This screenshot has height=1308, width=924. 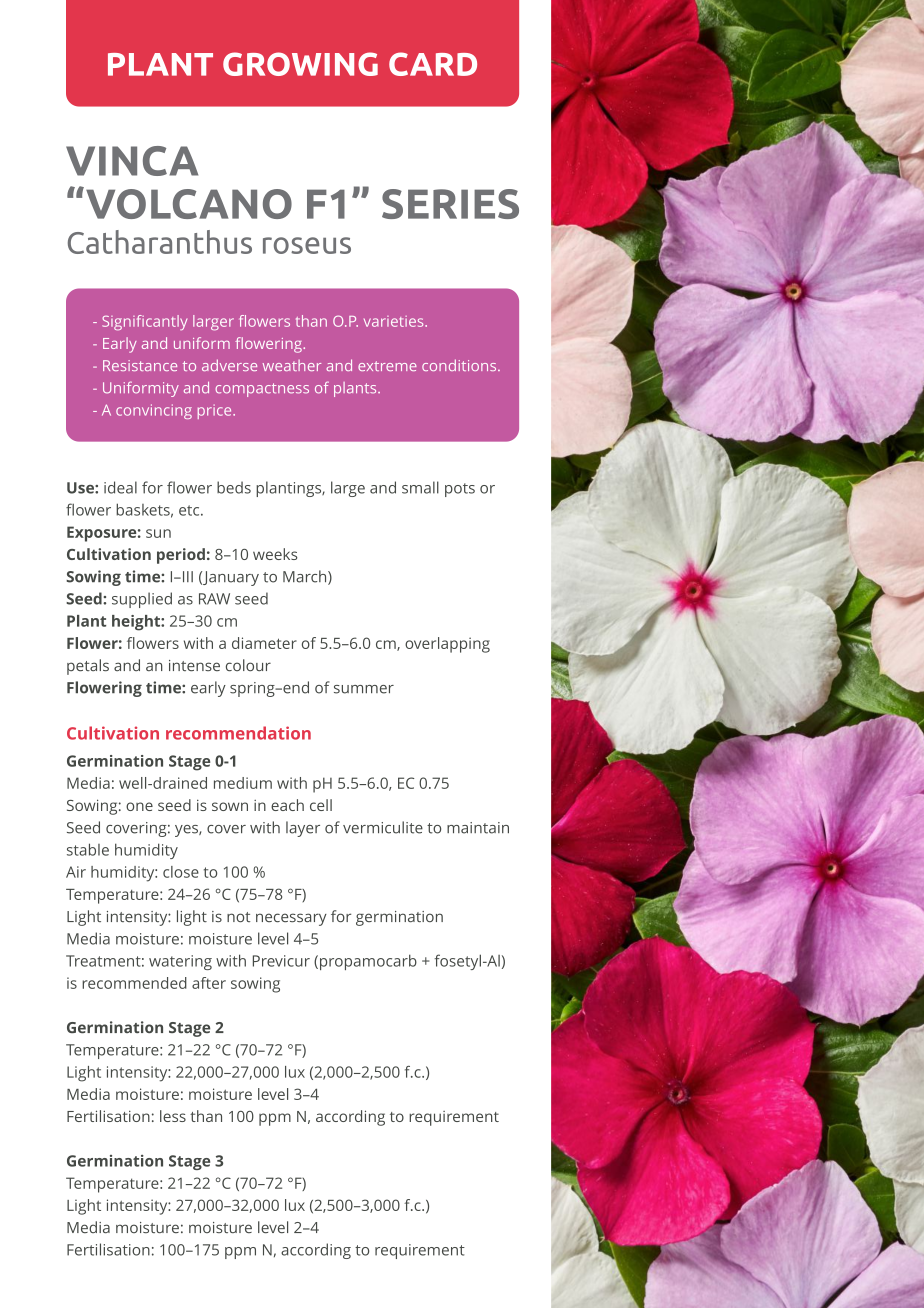 I want to click on weather, so click(x=292, y=365).
